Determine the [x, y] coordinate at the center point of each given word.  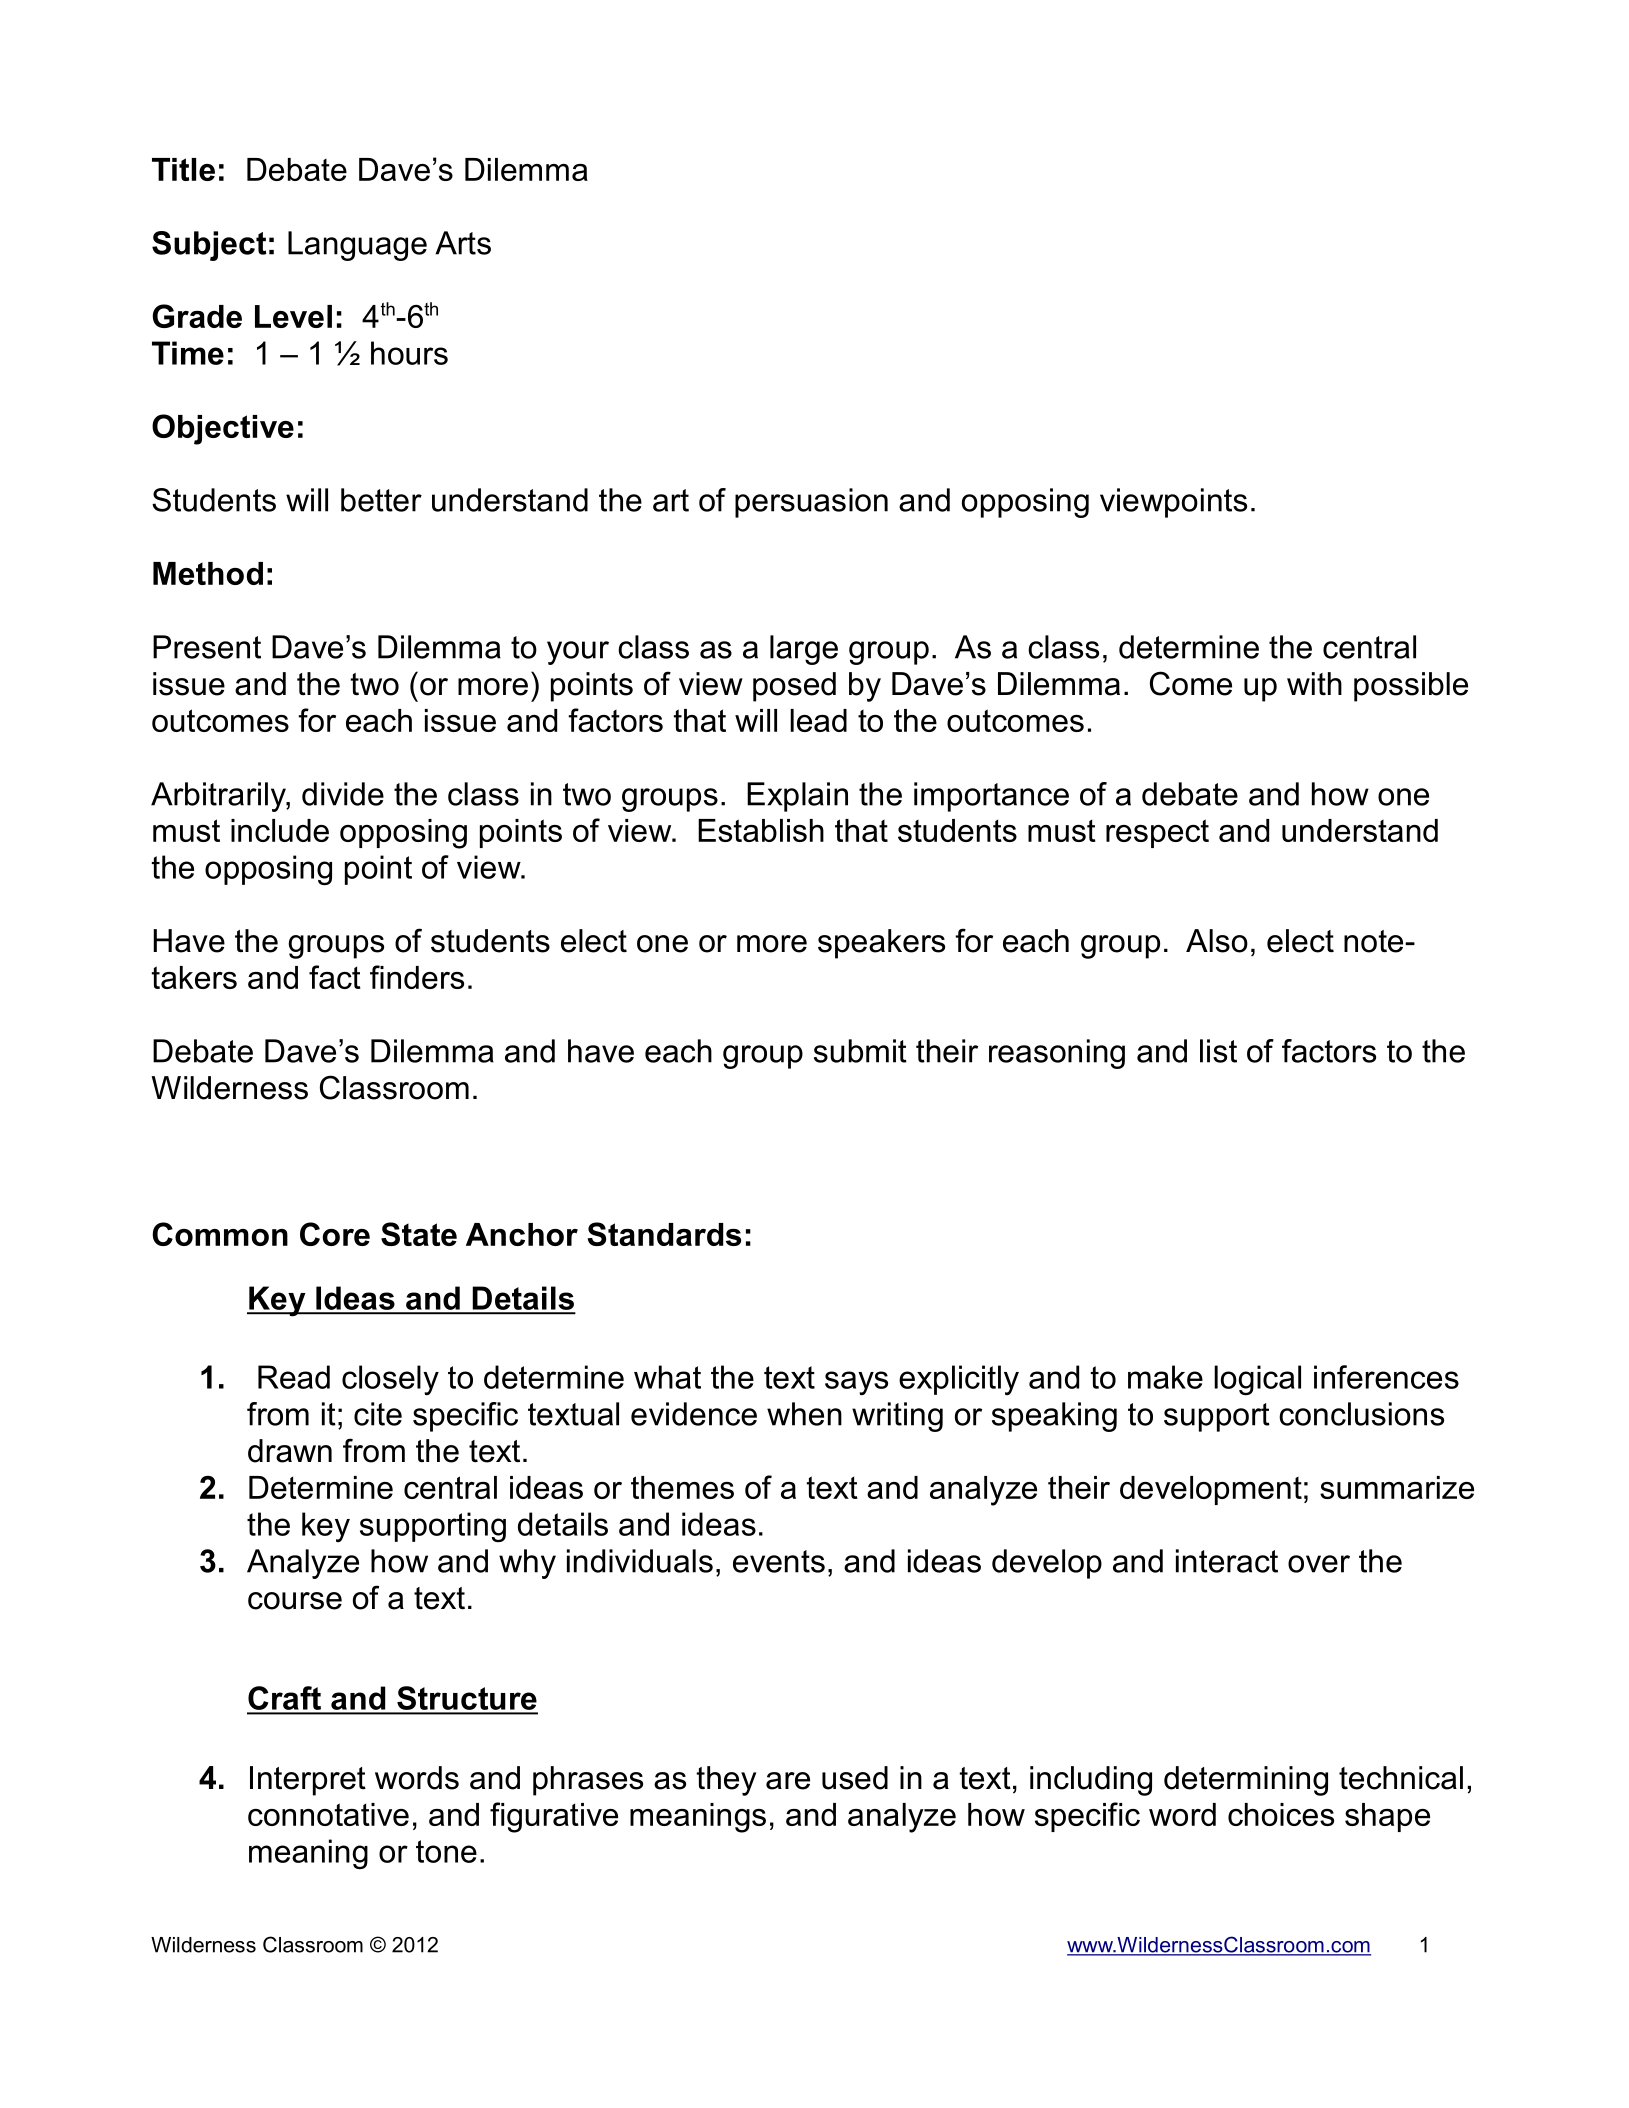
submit [860, 1051]
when [804, 1414]
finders [417, 977]
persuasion [811, 503]
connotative [328, 1814]
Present [207, 647]
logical [1257, 1380]
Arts [463, 243]
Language [357, 246]
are [788, 1781]
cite [378, 1414]
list [1218, 1051]
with [1314, 684]
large [804, 650]
